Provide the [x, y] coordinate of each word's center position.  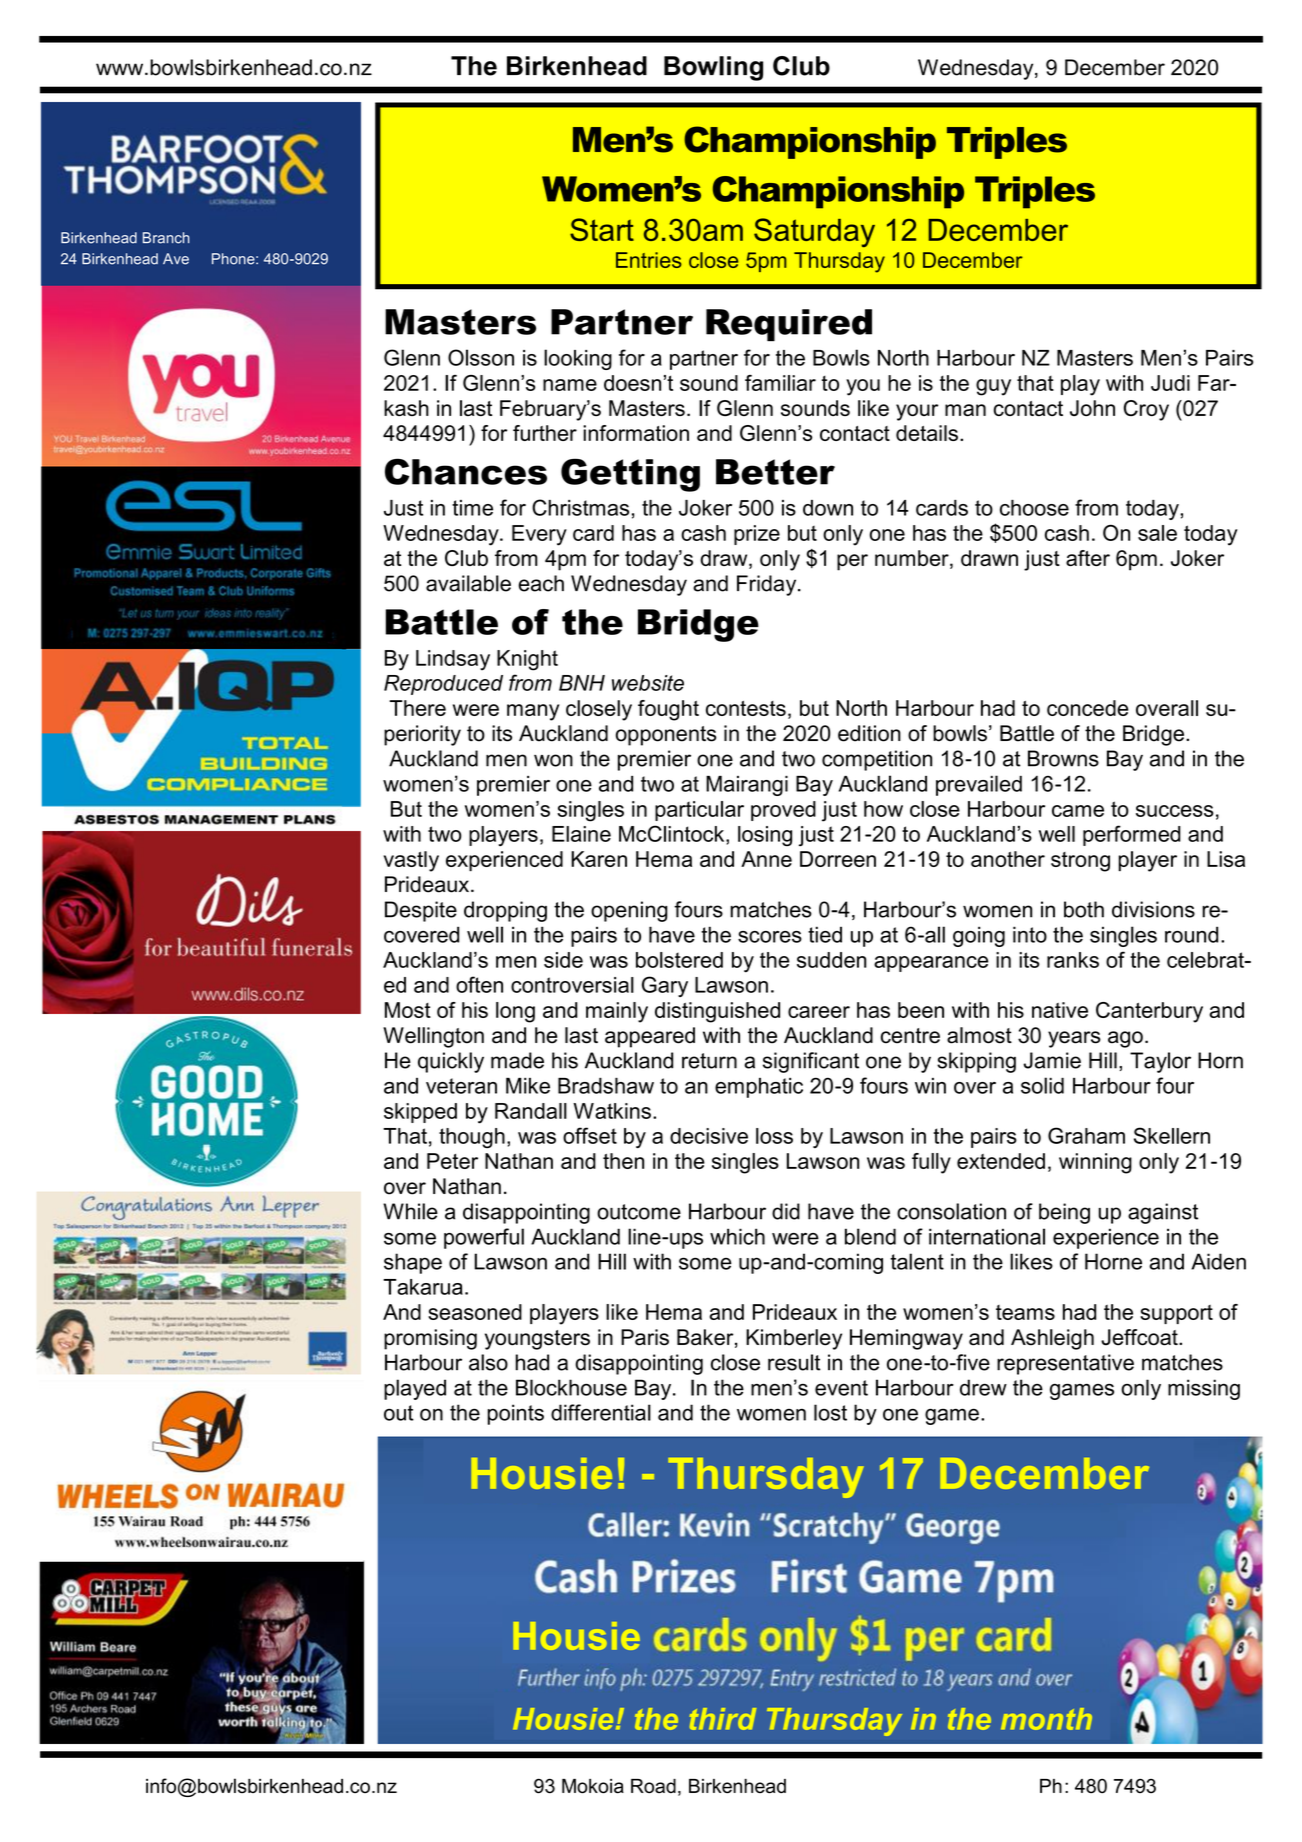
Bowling [713, 68]
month [1046, 1719]
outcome [639, 1212]
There [417, 708]
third [723, 1719]
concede [1088, 708]
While [410, 1211]
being [1064, 1213]
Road [653, 1786]
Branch [166, 238]
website [648, 683]
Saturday [814, 232]
